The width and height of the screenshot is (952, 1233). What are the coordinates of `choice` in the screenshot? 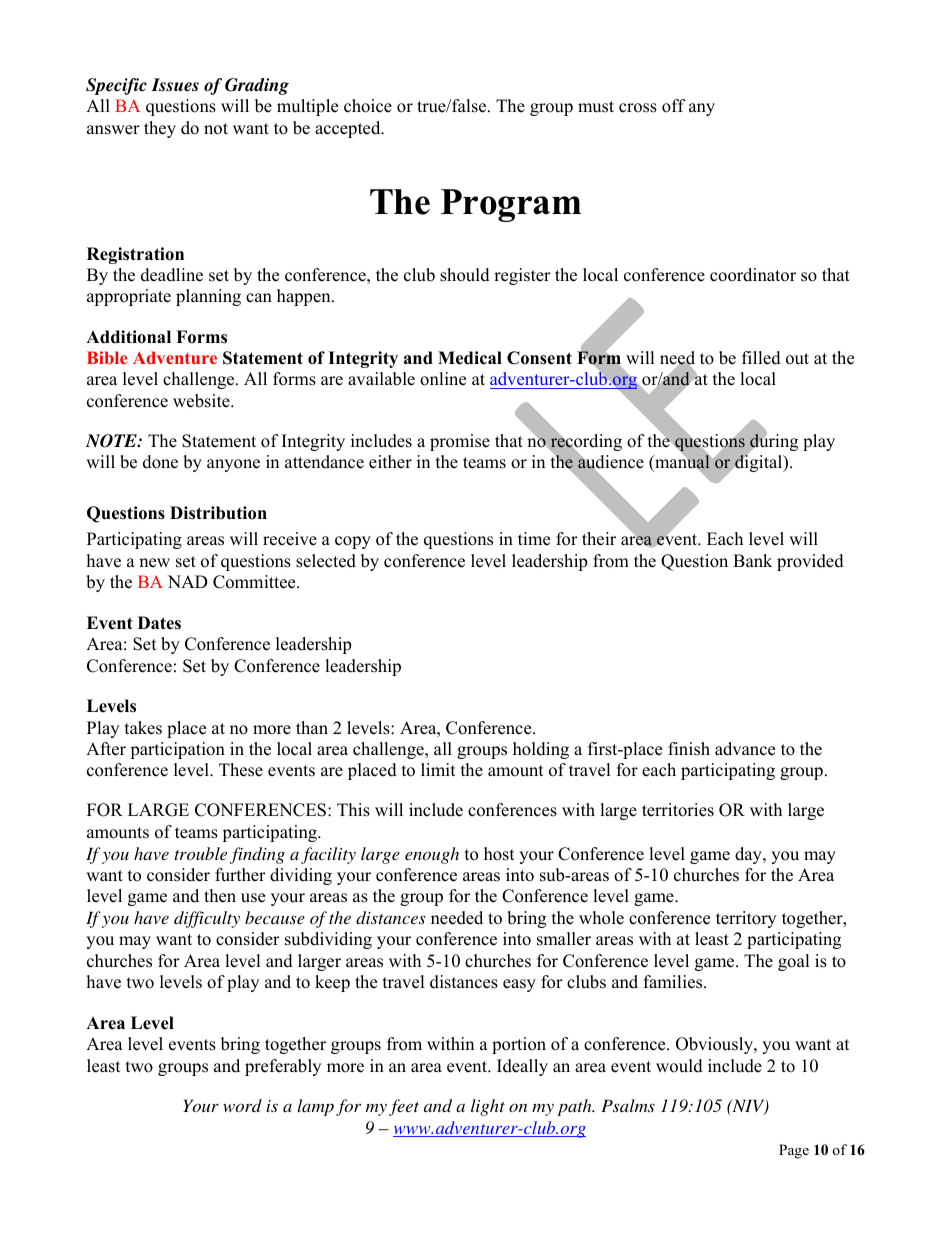 It's located at (368, 106).
